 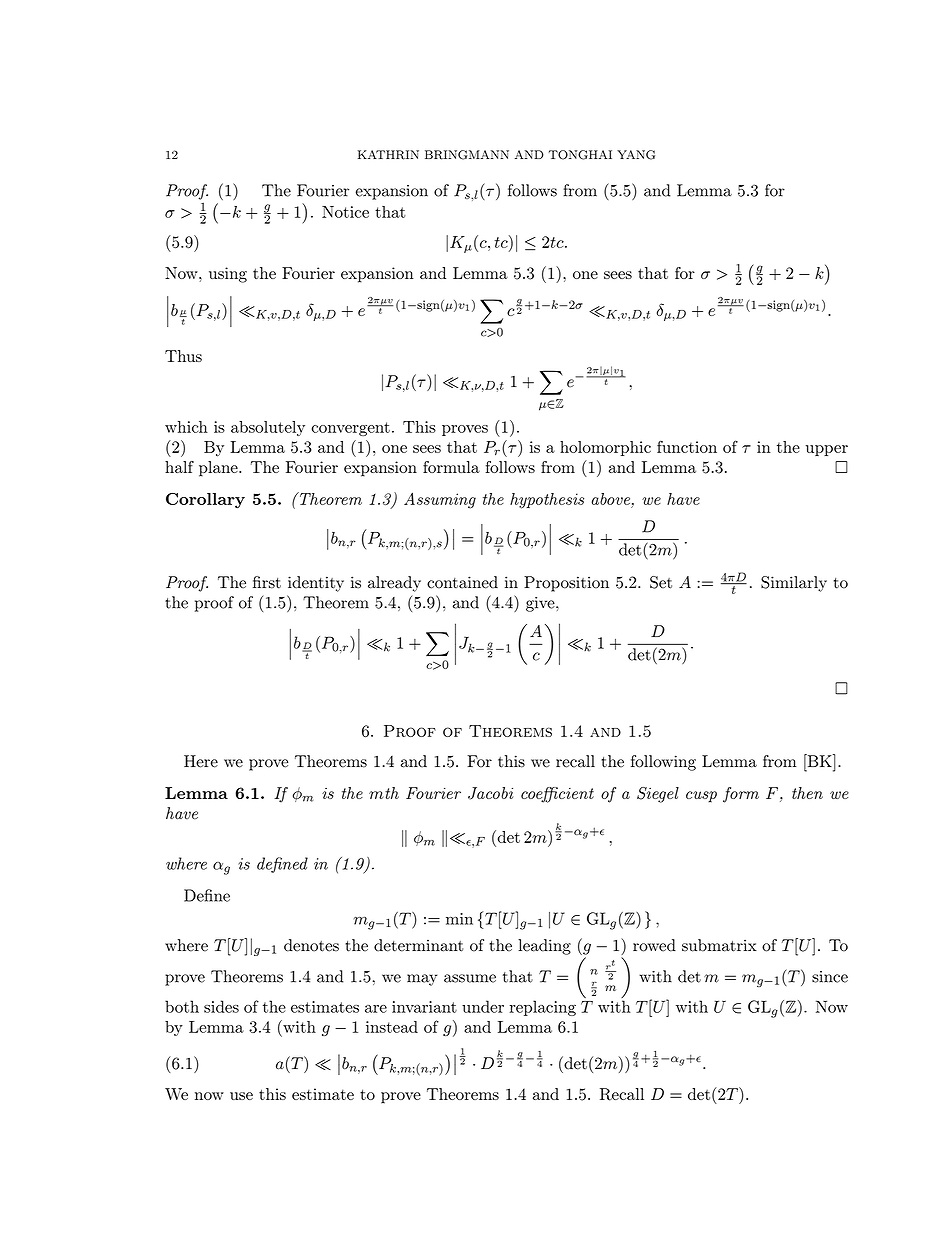 I want to click on YANG, so click(x=636, y=155).
